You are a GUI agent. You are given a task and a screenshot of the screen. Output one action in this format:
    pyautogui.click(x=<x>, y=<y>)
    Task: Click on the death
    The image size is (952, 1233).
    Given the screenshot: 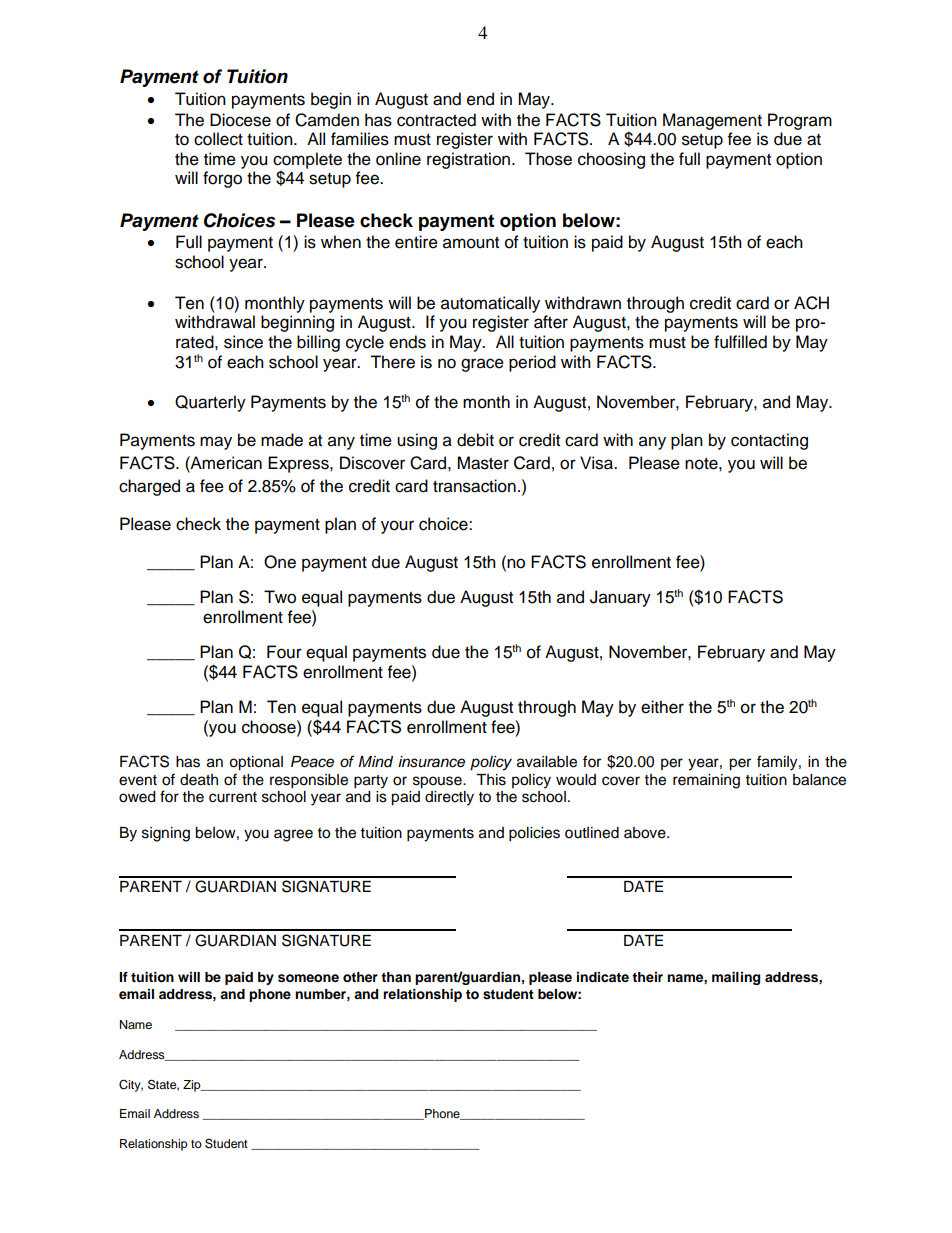 What is the action you would take?
    pyautogui.click(x=199, y=780)
